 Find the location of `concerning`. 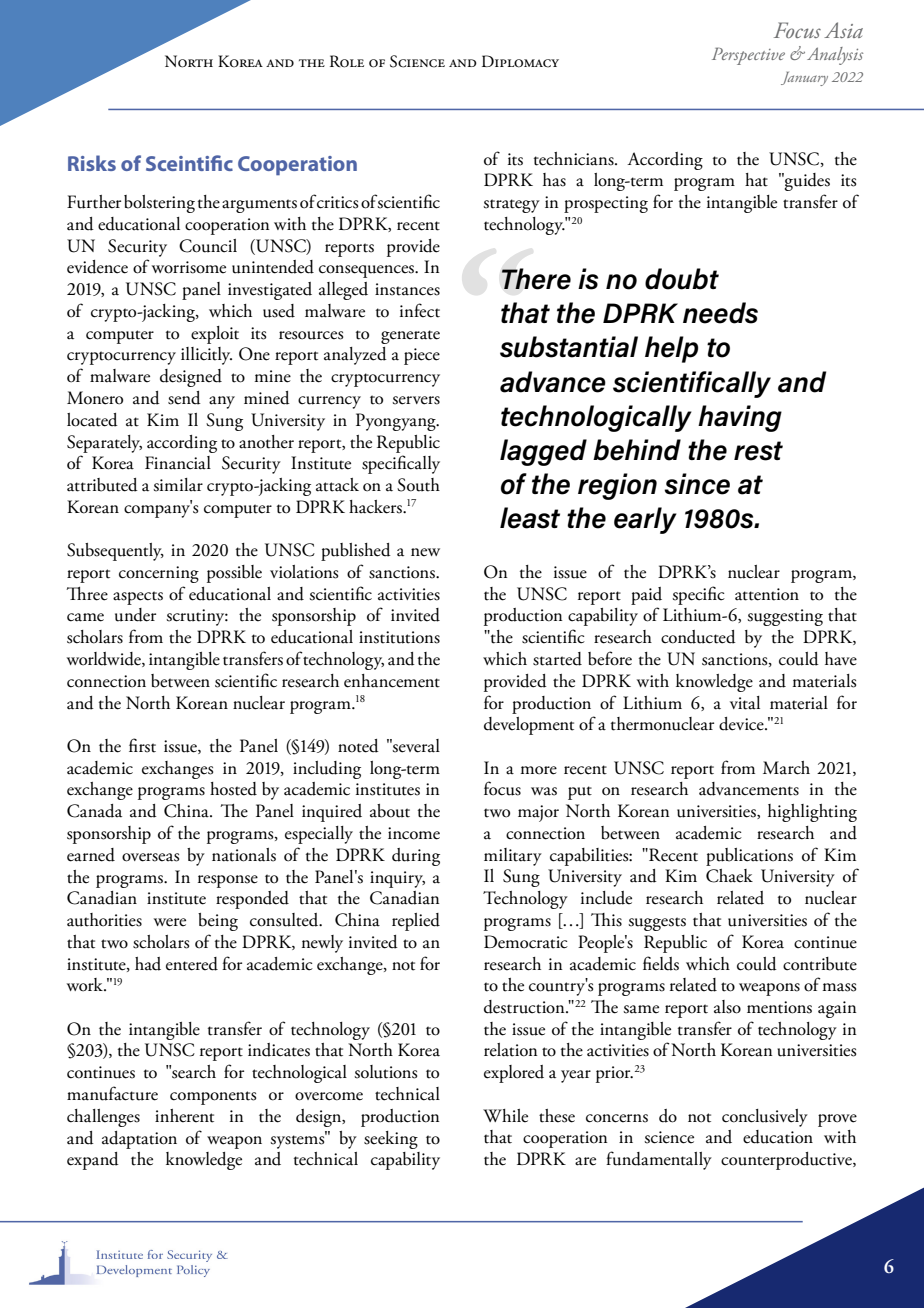

concerning is located at coordinates (159, 574).
